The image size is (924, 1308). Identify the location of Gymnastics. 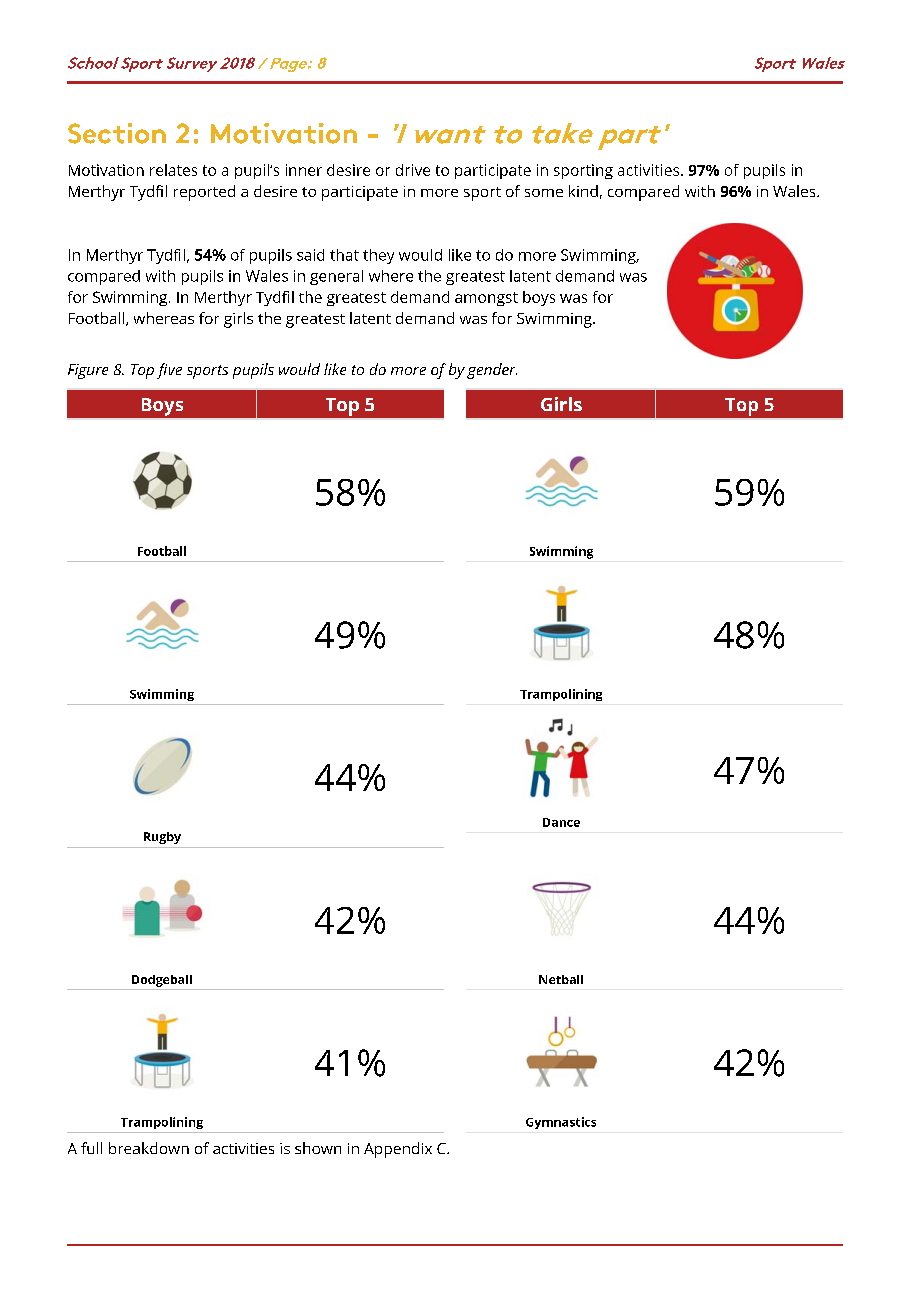
(561, 1123).
